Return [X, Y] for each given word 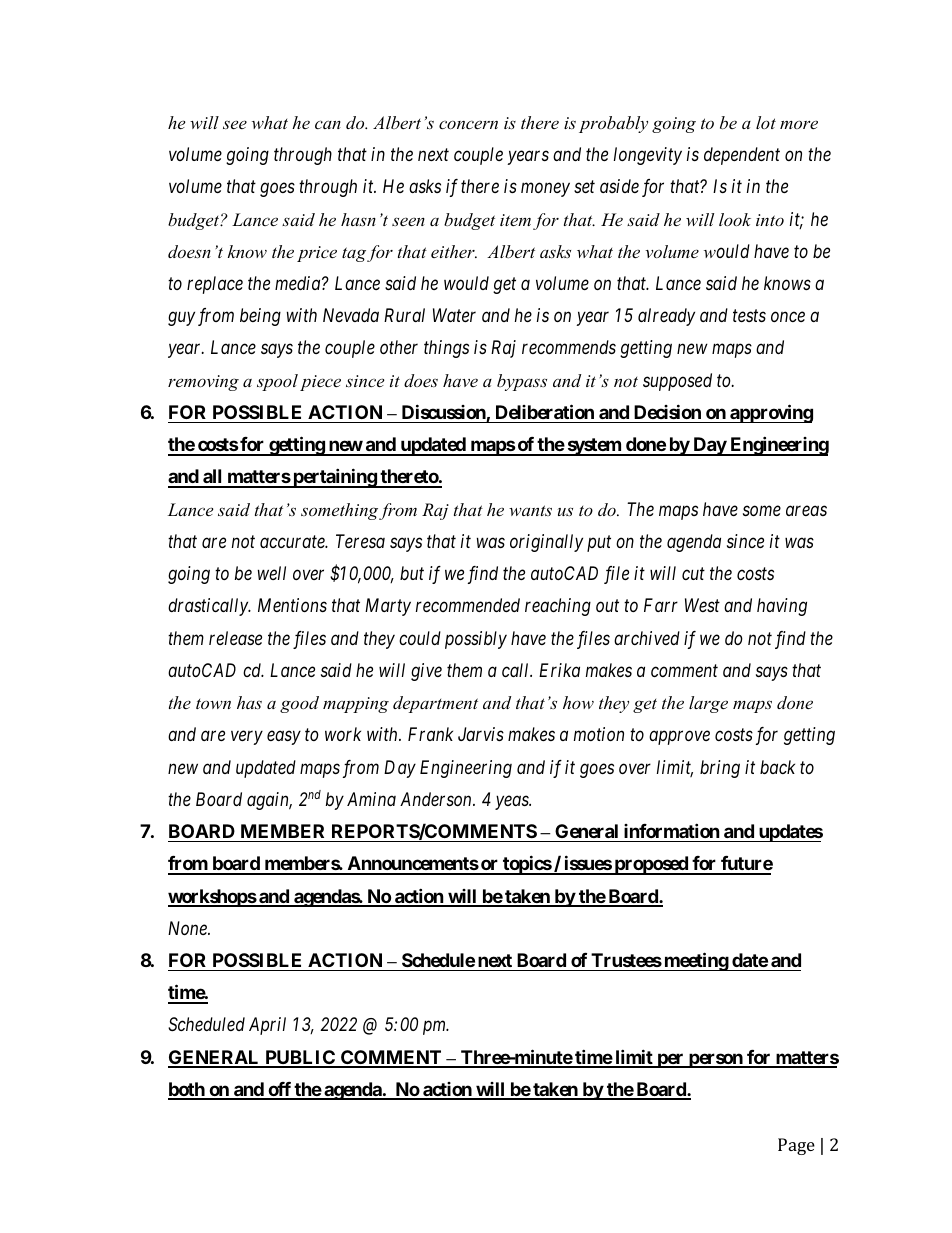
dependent [742, 156]
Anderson [437, 799]
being [260, 317]
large [708, 704]
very [247, 738]
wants [530, 510]
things [446, 349]
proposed [651, 865]
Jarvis [481, 734]
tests [749, 316]
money [545, 190]
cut [693, 574]
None [188, 928]
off [279, 1090]
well [272, 573]
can [328, 124]
